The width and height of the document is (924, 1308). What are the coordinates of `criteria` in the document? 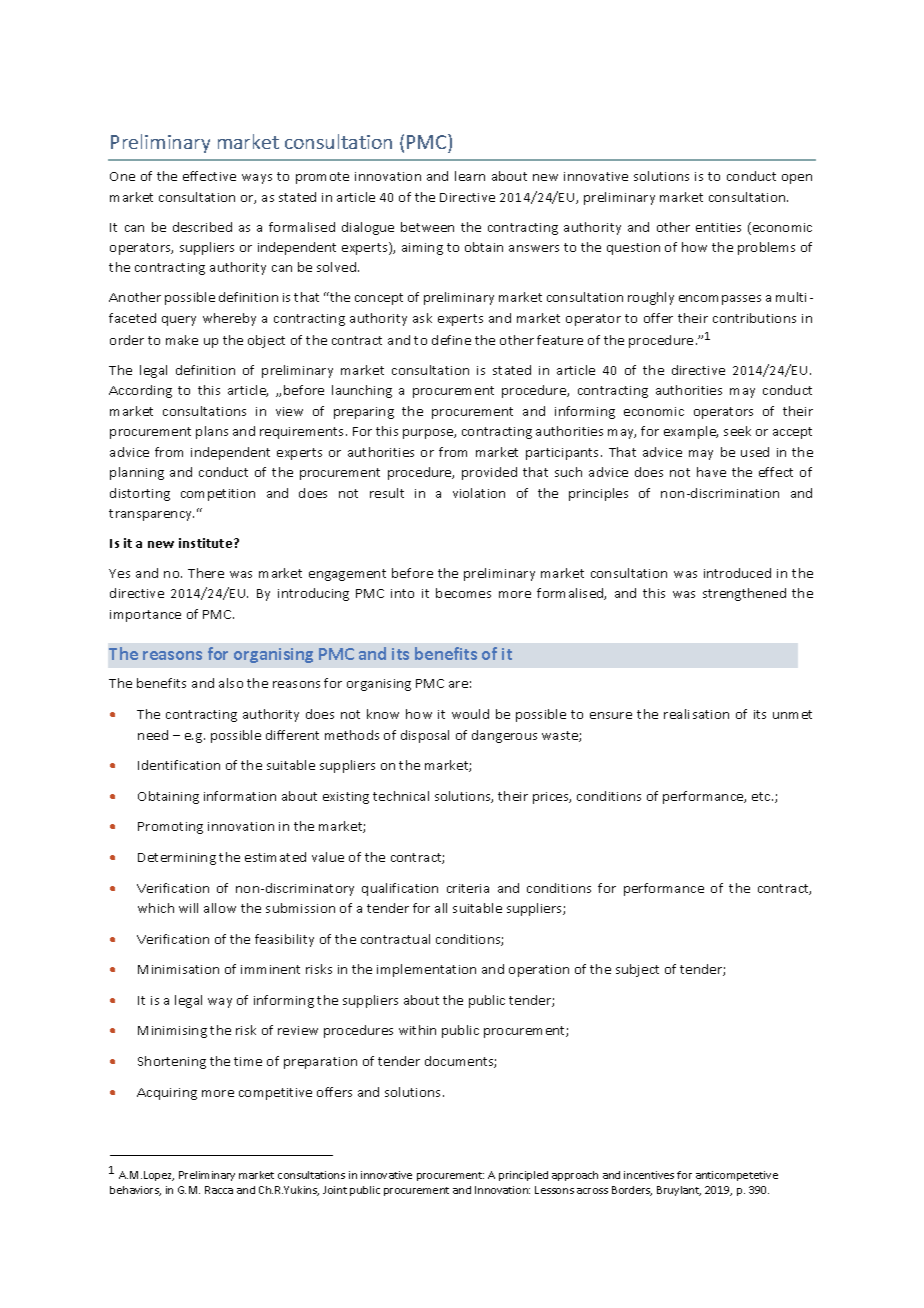 It's located at (468, 888).
